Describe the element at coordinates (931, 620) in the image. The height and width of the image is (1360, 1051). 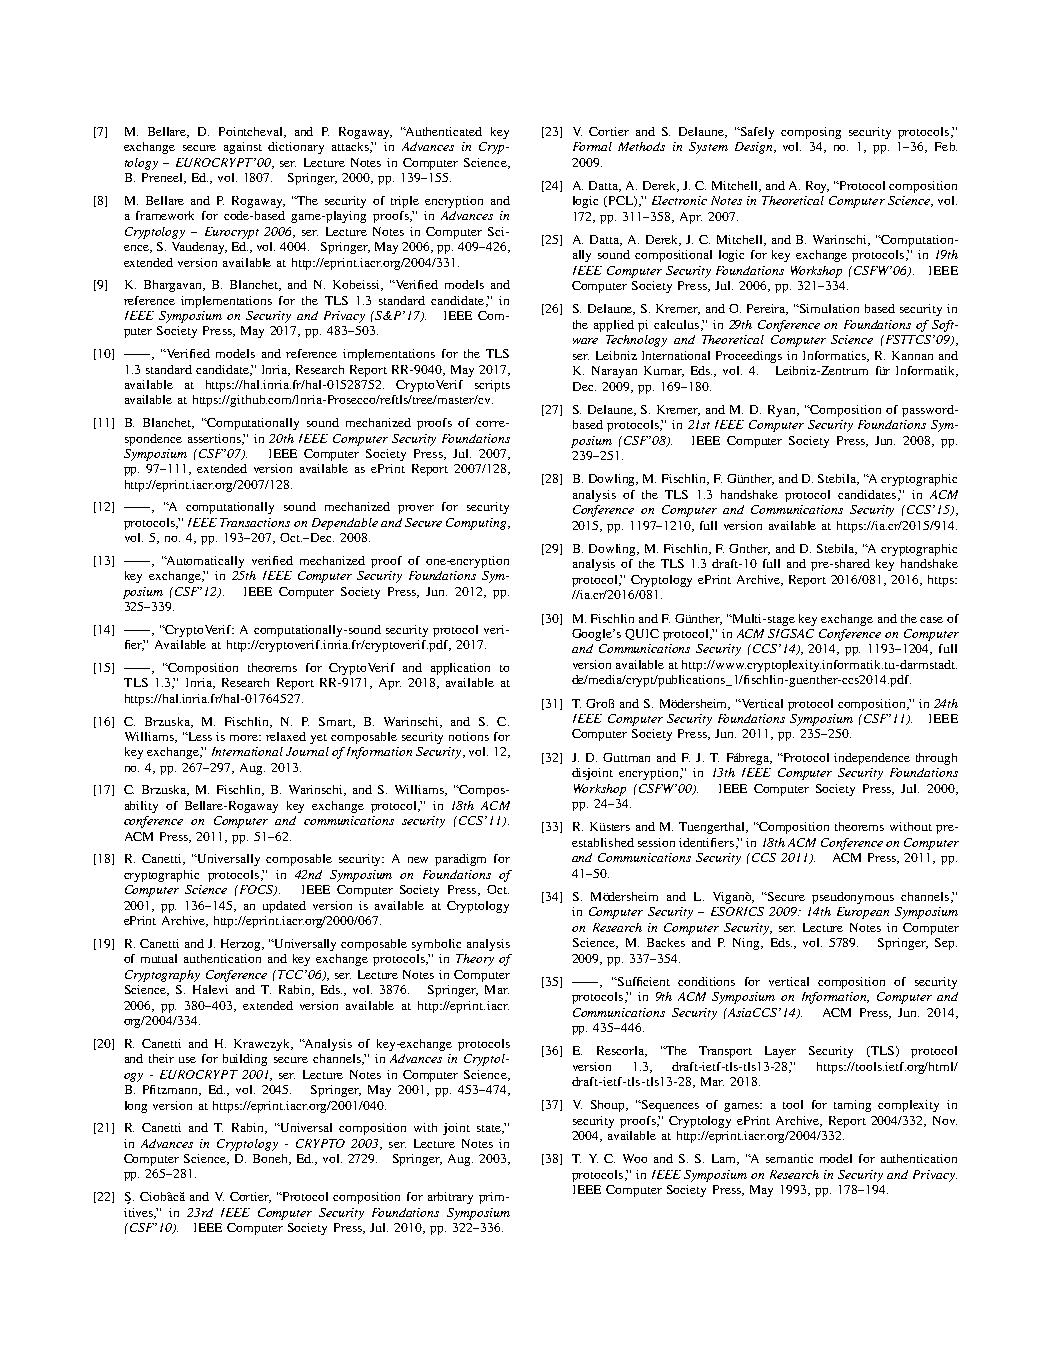
I see `case` at that location.
